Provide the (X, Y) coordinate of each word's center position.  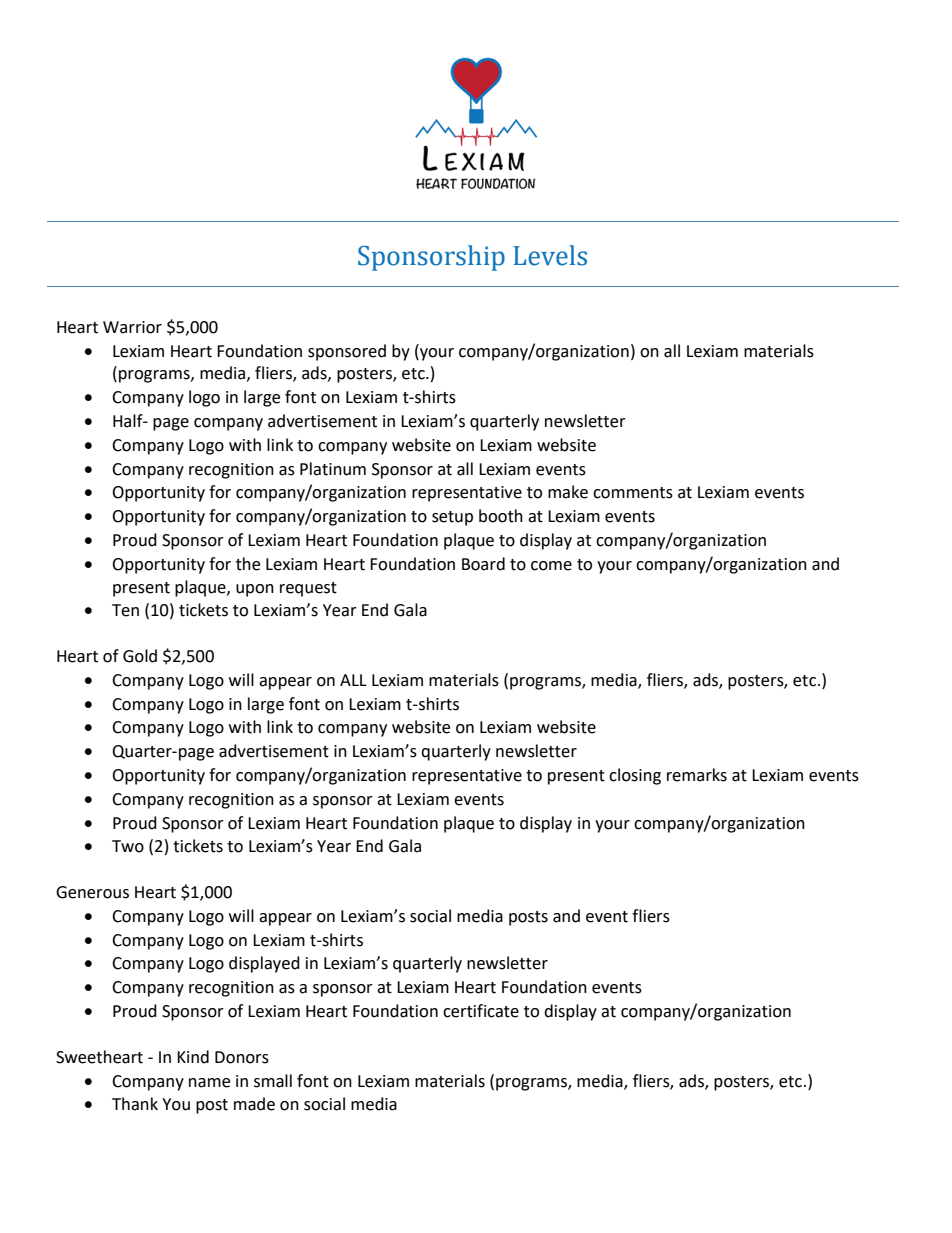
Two (128, 846)
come (551, 566)
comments (633, 493)
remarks (697, 775)
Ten (125, 610)
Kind (193, 1057)
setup (452, 518)
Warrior (132, 327)
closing (635, 776)
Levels (550, 255)
